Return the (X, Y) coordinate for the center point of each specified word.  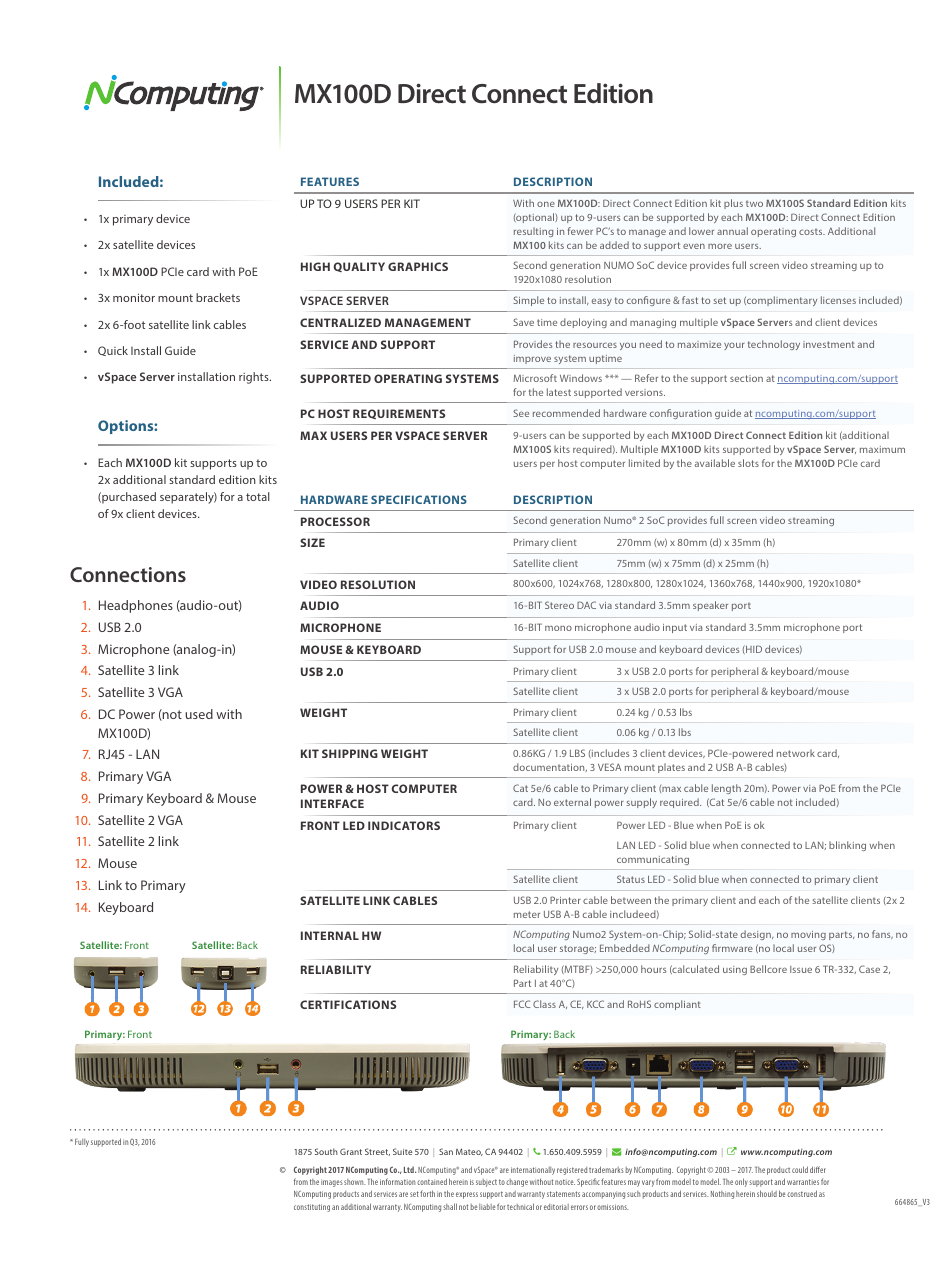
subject (486, 1183)
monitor (134, 297)
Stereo (559, 605)
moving (808, 935)
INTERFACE (332, 803)
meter (527, 914)
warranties (803, 1182)
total (258, 496)
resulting (533, 232)
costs (812, 231)
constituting (312, 1208)
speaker (710, 606)
